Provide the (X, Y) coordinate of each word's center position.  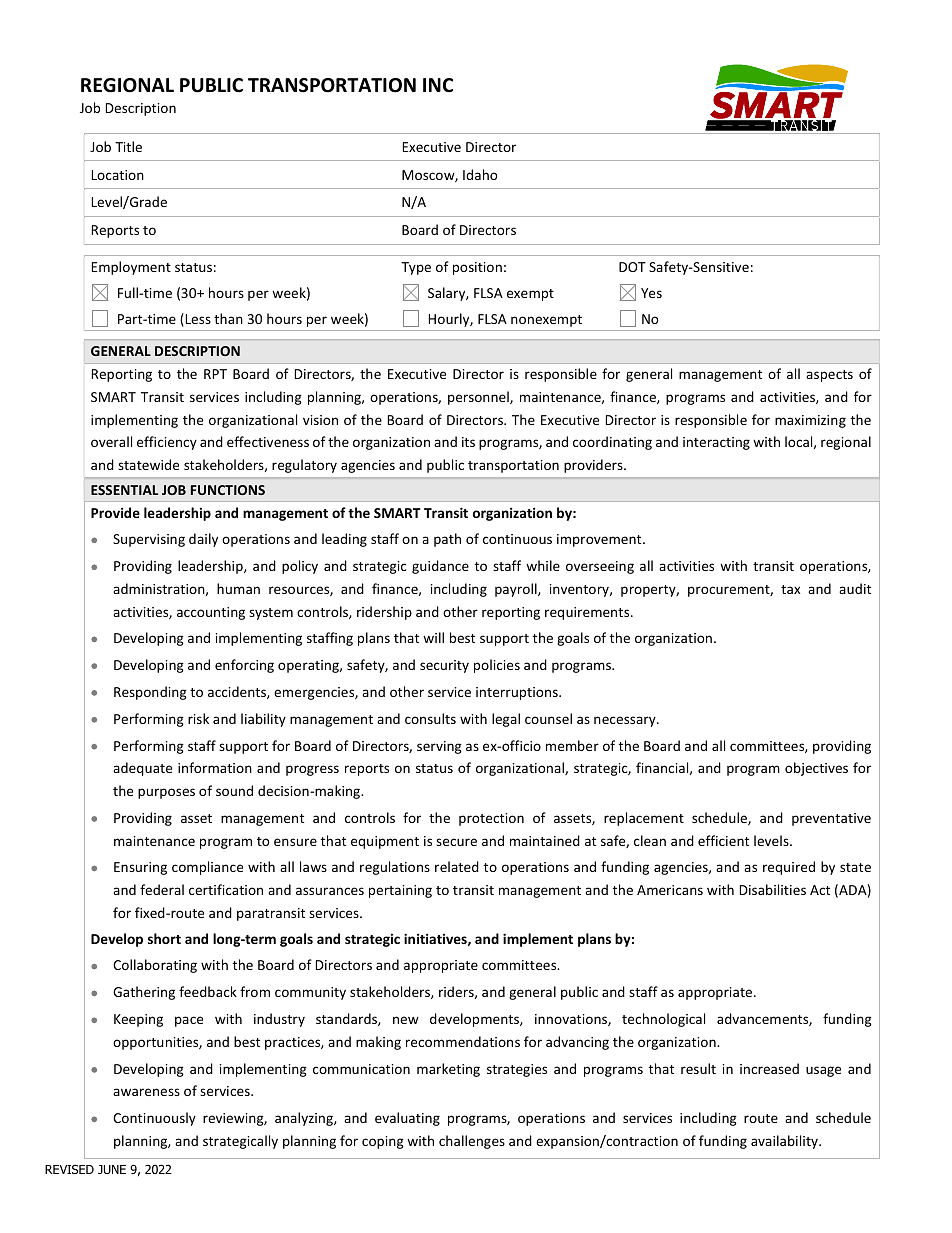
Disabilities (773, 889)
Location (118, 175)
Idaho (480, 174)
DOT (632, 267)
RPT (215, 374)
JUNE (112, 1169)
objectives (816, 769)
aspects (829, 376)
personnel (479, 398)
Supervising (149, 540)
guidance (440, 567)
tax (790, 589)
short (164, 938)
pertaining (400, 891)
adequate (142, 769)
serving (439, 747)
